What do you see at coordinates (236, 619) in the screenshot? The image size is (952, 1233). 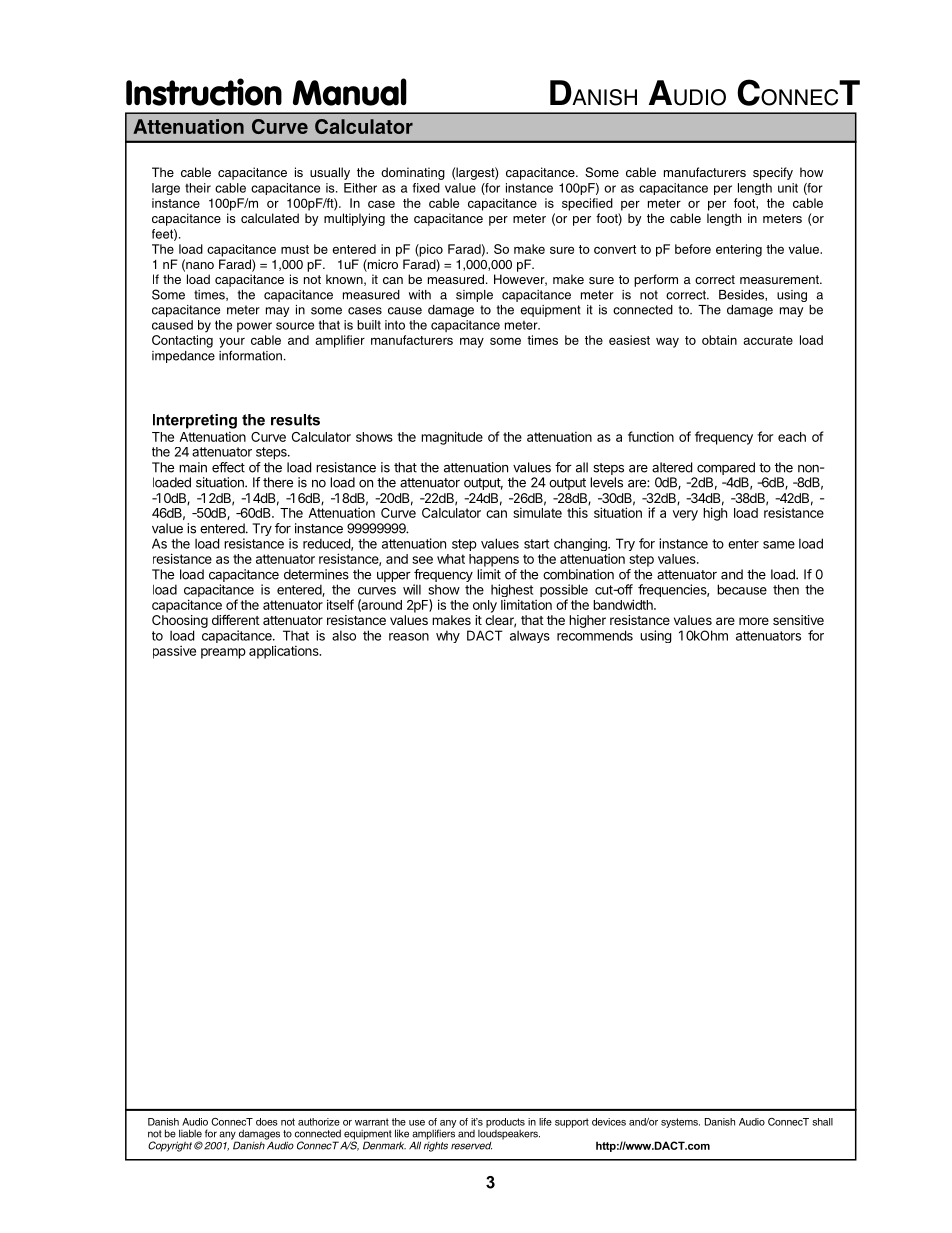 I see `different` at bounding box center [236, 619].
